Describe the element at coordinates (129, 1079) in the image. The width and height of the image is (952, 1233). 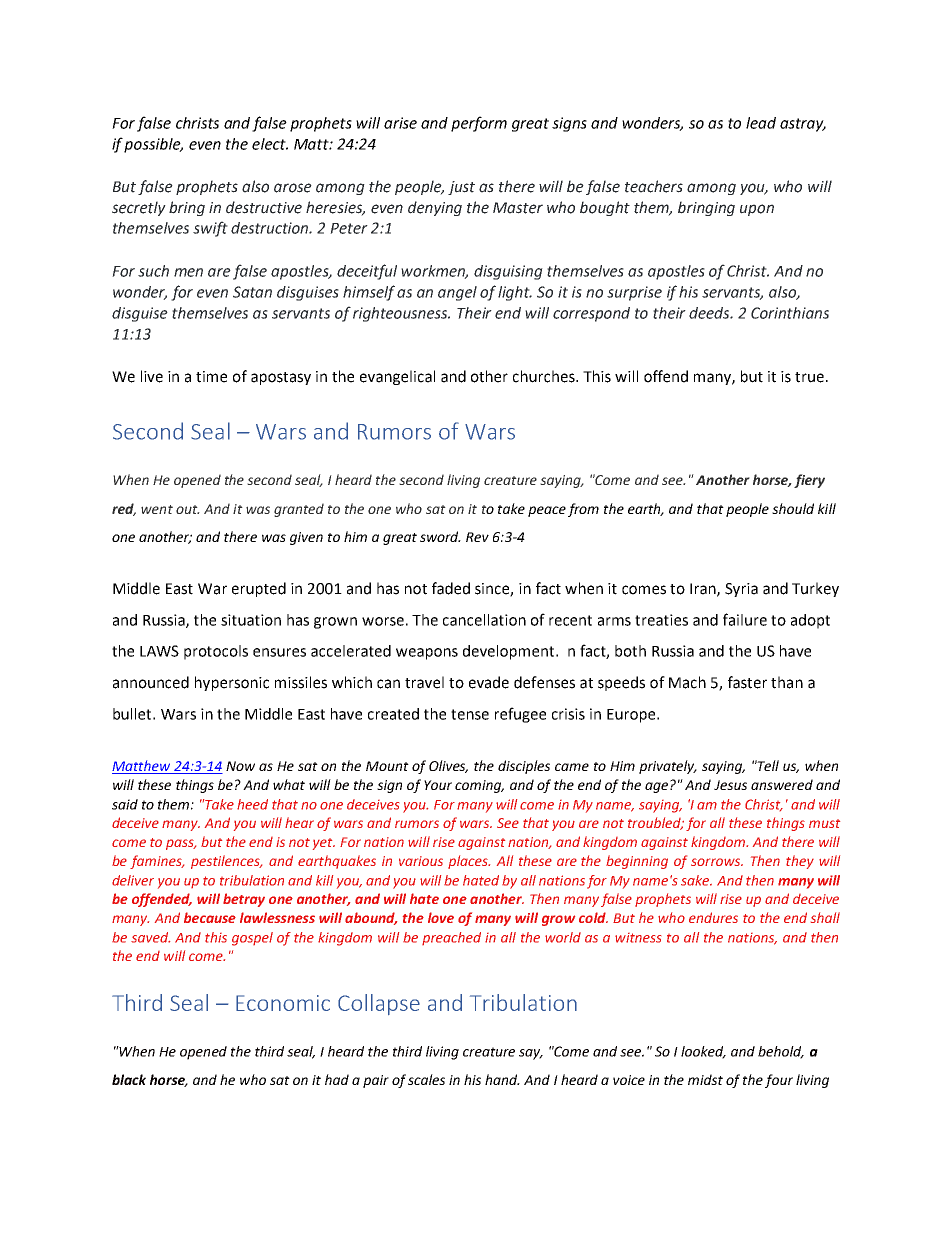
I see `black` at that location.
